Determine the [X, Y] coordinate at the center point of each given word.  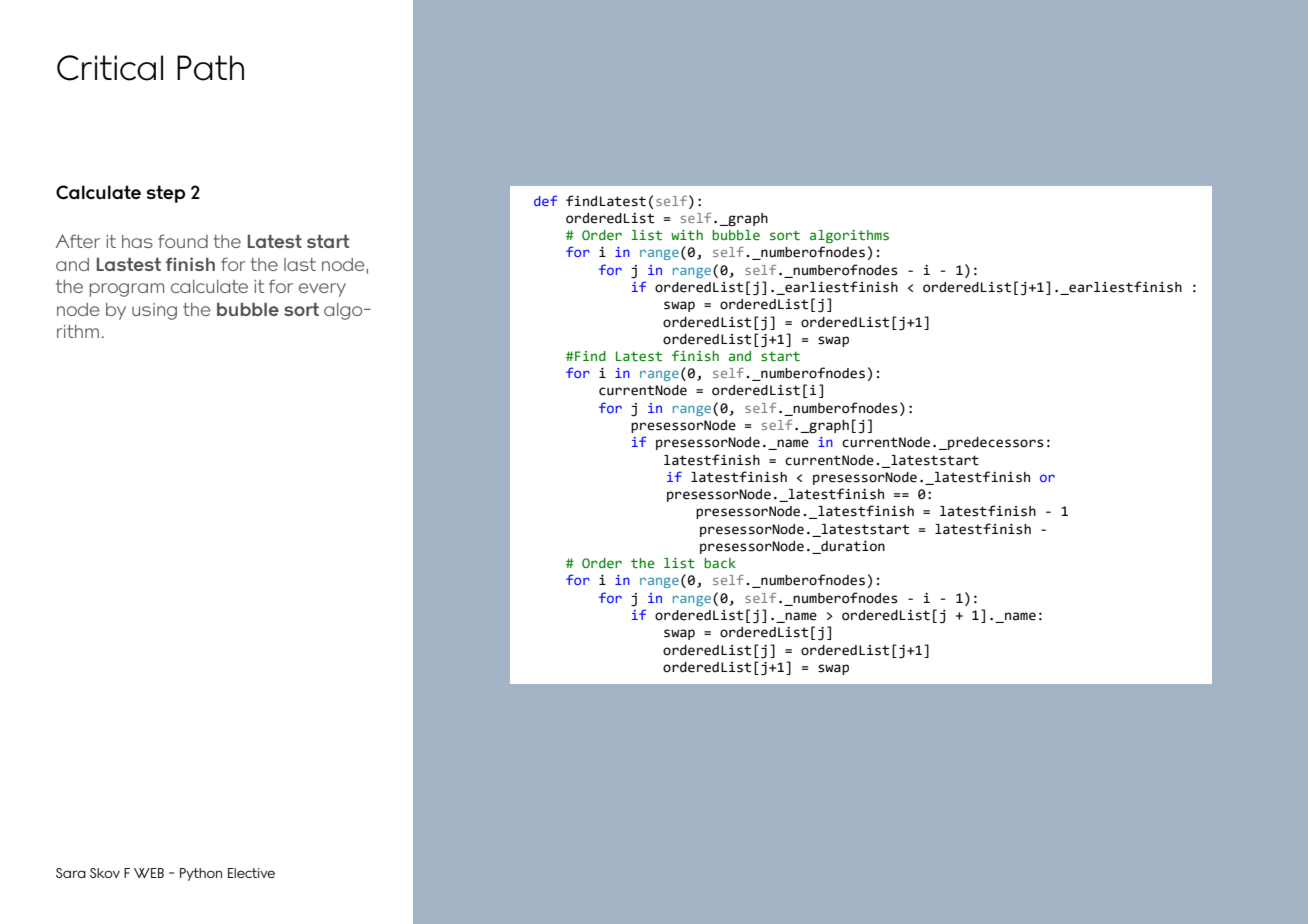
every [322, 290]
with [687, 235]
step [166, 194]
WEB [149, 873]
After [78, 241]
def [545, 200]
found [183, 241]
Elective [251, 873]
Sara [71, 873]
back [720, 563]
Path [210, 68]
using [154, 311]
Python [201, 874]
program [127, 290]
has [137, 241]
